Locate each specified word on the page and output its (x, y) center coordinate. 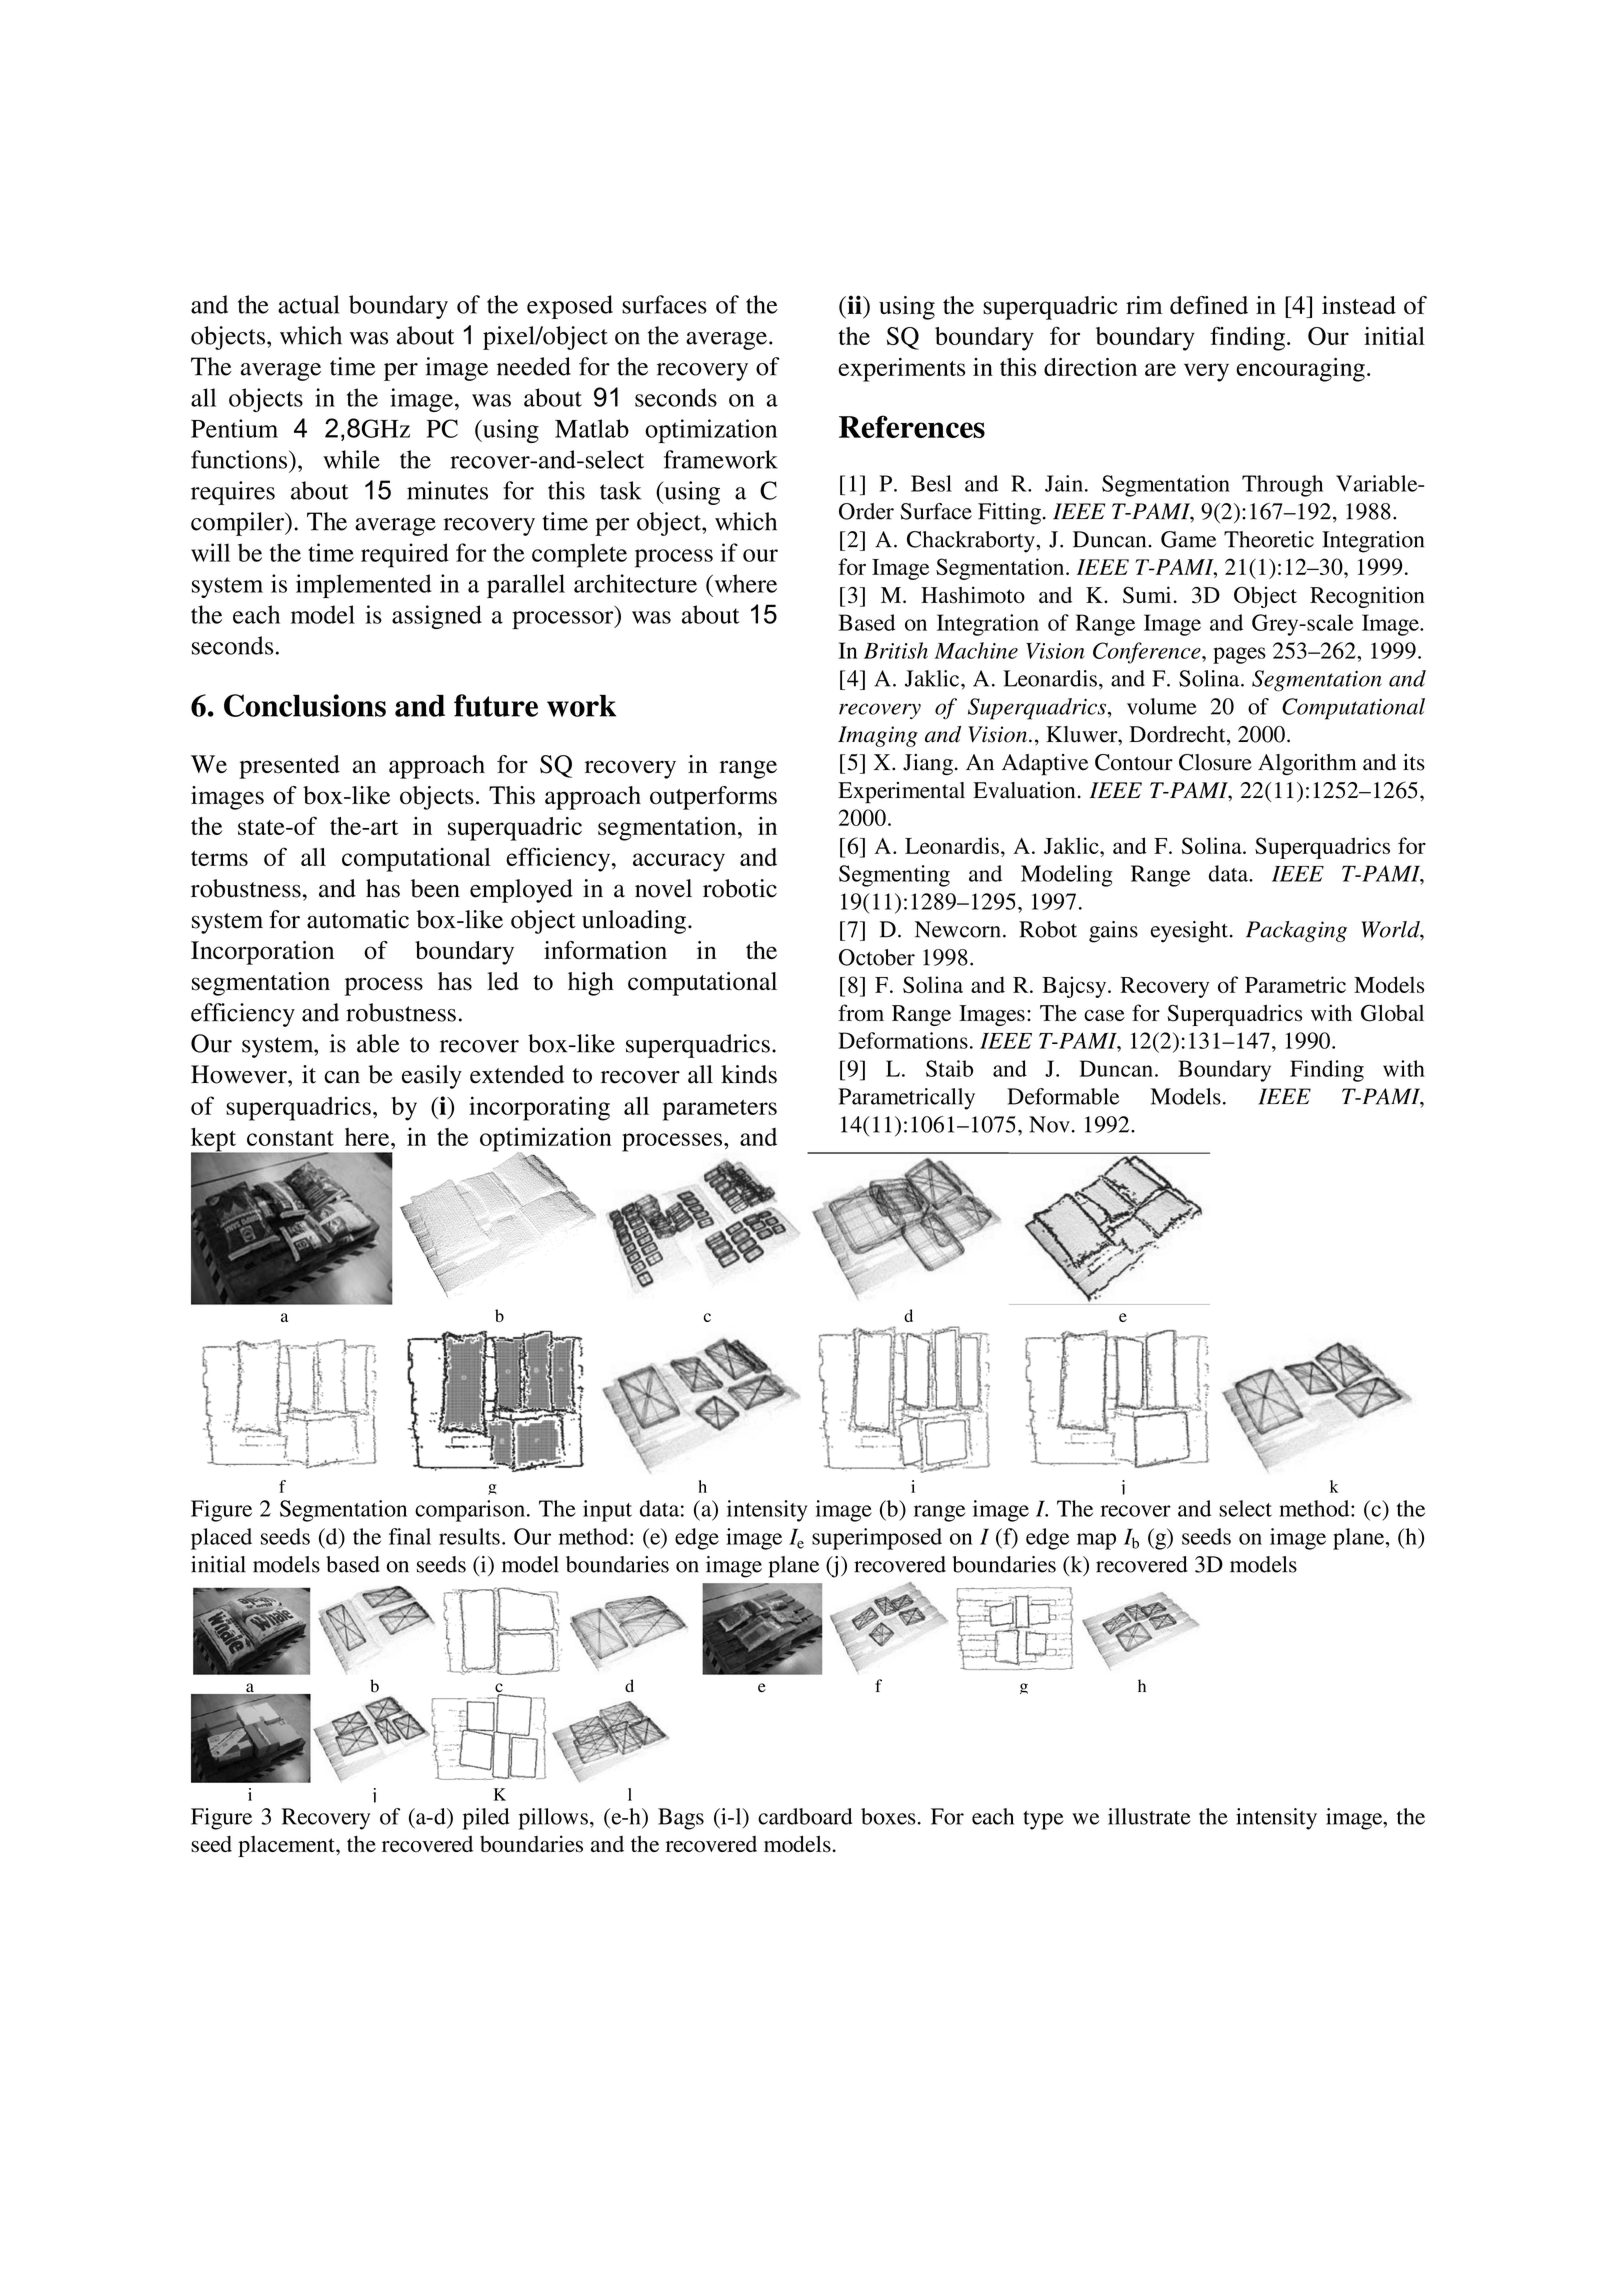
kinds (749, 1074)
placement (287, 1846)
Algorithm (1307, 765)
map (1096, 1541)
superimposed (877, 1539)
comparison (470, 1511)
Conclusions (305, 705)
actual (308, 304)
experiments (901, 370)
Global (1392, 1013)
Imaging (878, 736)
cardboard (805, 1816)
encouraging (1300, 370)
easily (432, 1077)
